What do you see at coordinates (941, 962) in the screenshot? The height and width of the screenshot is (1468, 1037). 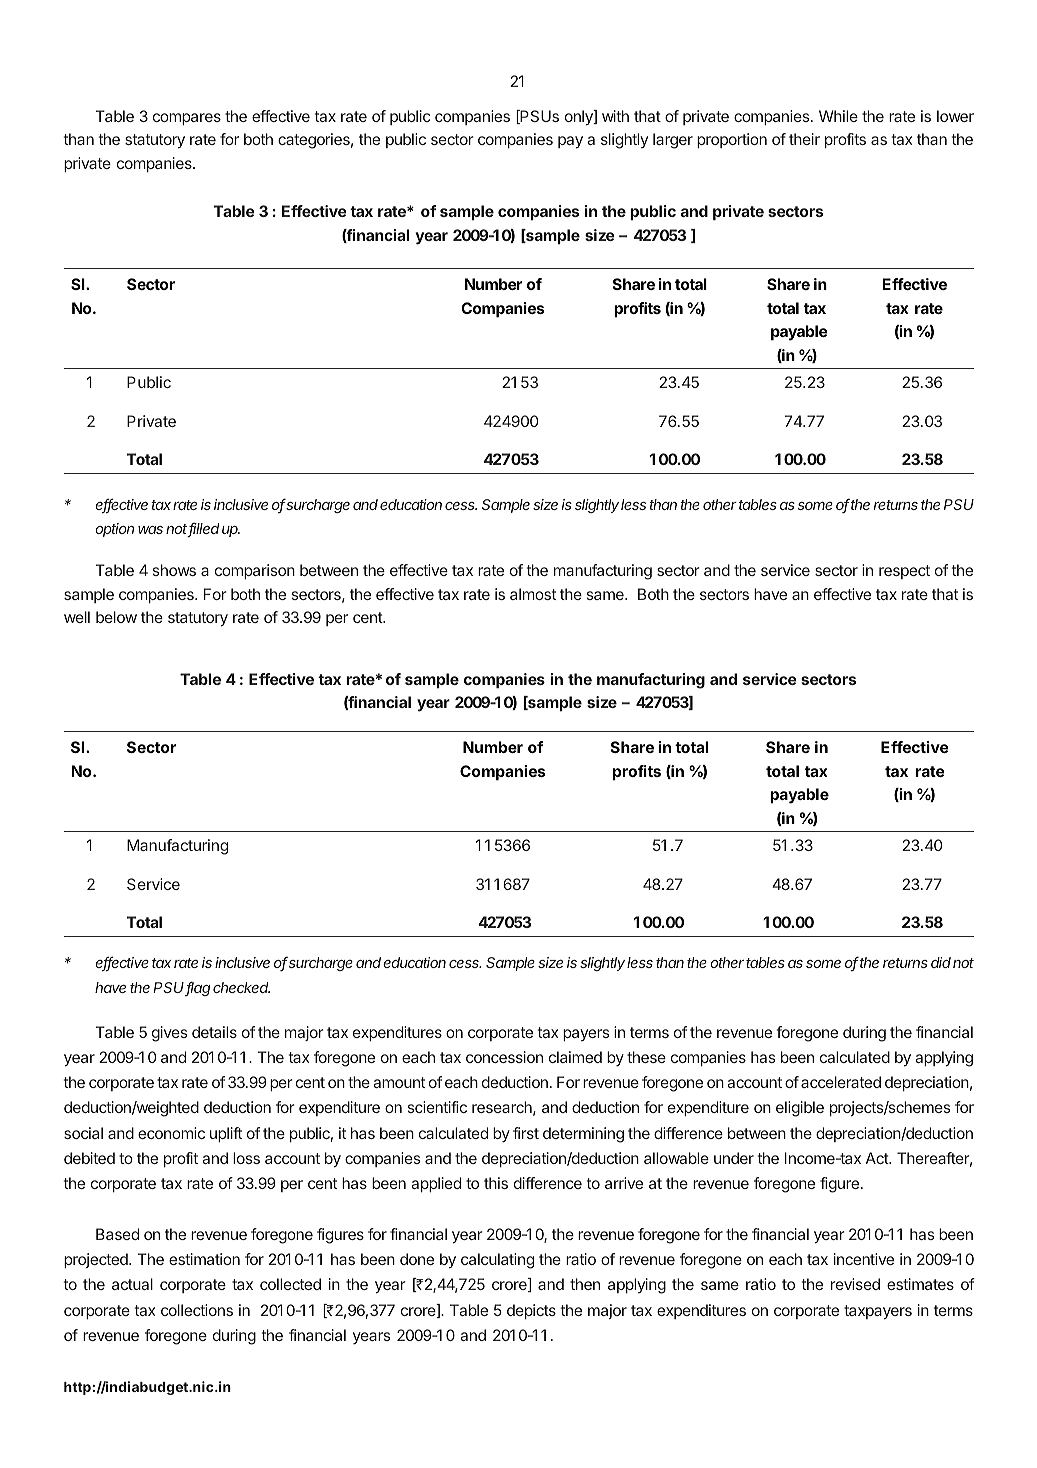 I see `did` at bounding box center [941, 962].
